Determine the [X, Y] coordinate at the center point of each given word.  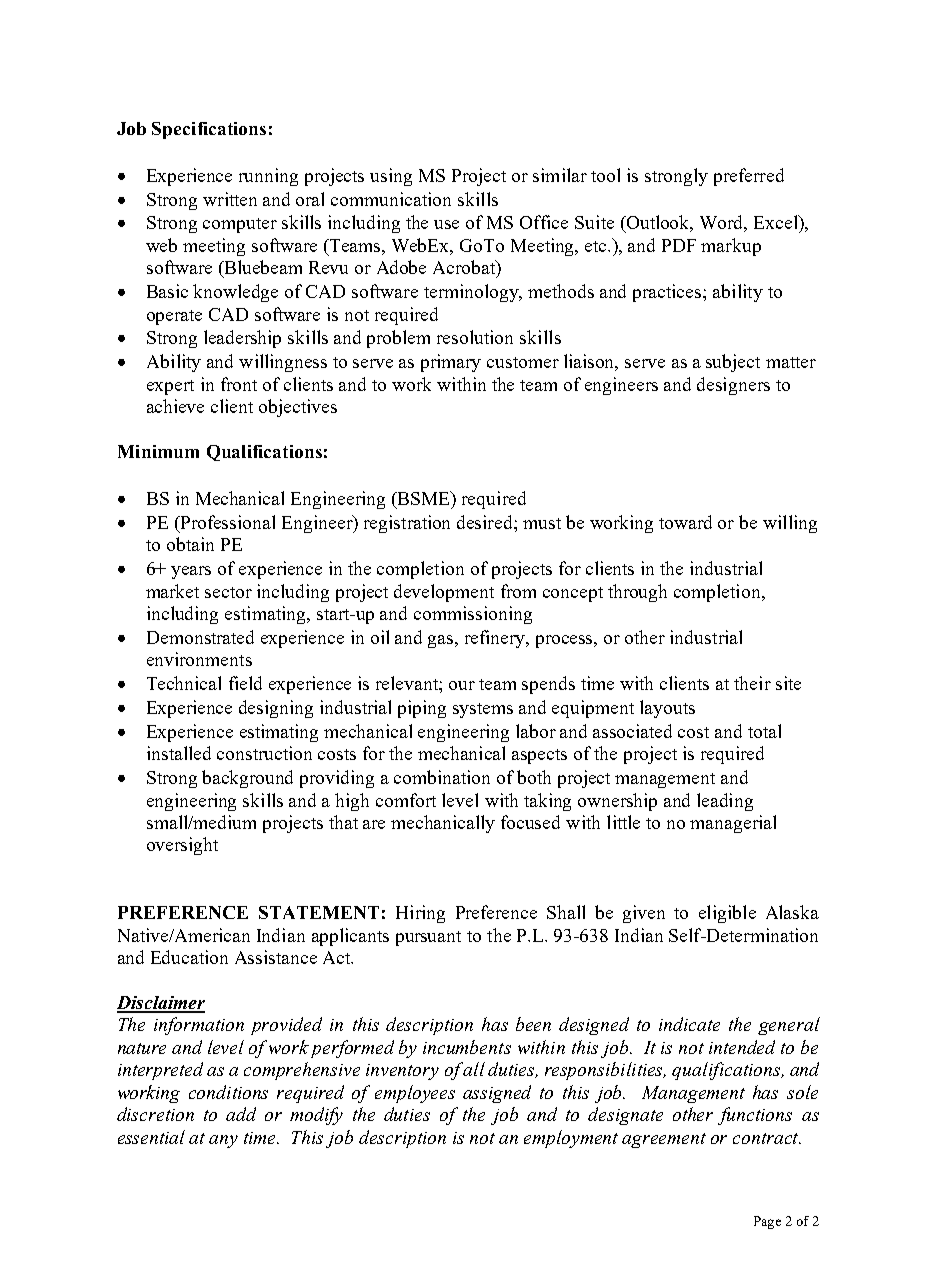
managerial [733, 824]
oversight [182, 846]
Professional [226, 523]
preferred [749, 177]
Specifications [209, 130]
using [391, 177]
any [223, 1141]
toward [685, 522]
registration [407, 524]
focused [530, 822]
